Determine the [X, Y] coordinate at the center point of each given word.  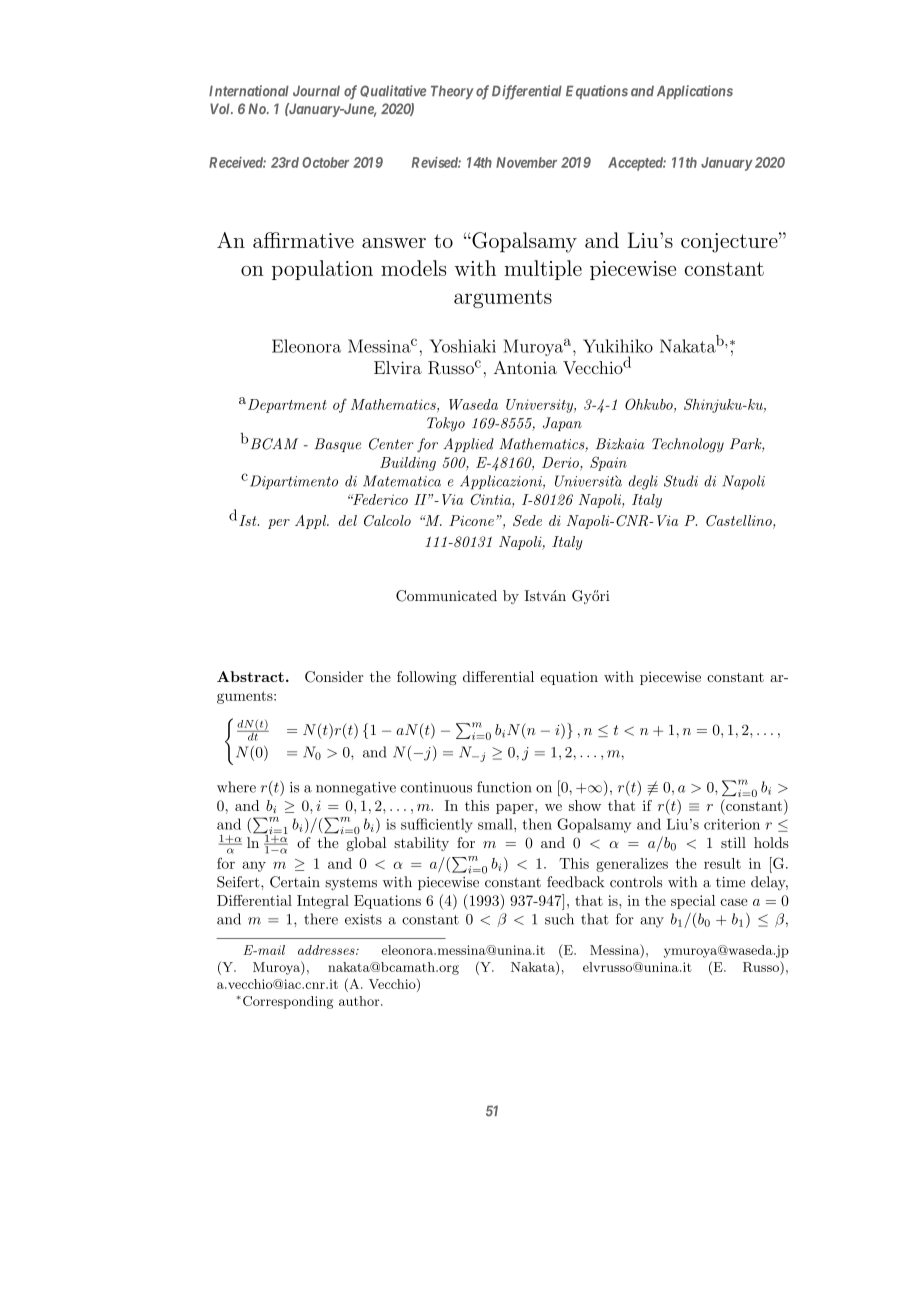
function [504, 787]
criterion [732, 824]
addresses [327, 950]
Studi [681, 481]
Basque [337, 445]
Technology [688, 445]
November [526, 162]
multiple [543, 270]
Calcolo [387, 520]
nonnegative [356, 789]
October [325, 162]
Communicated [446, 596]
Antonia [525, 367]
